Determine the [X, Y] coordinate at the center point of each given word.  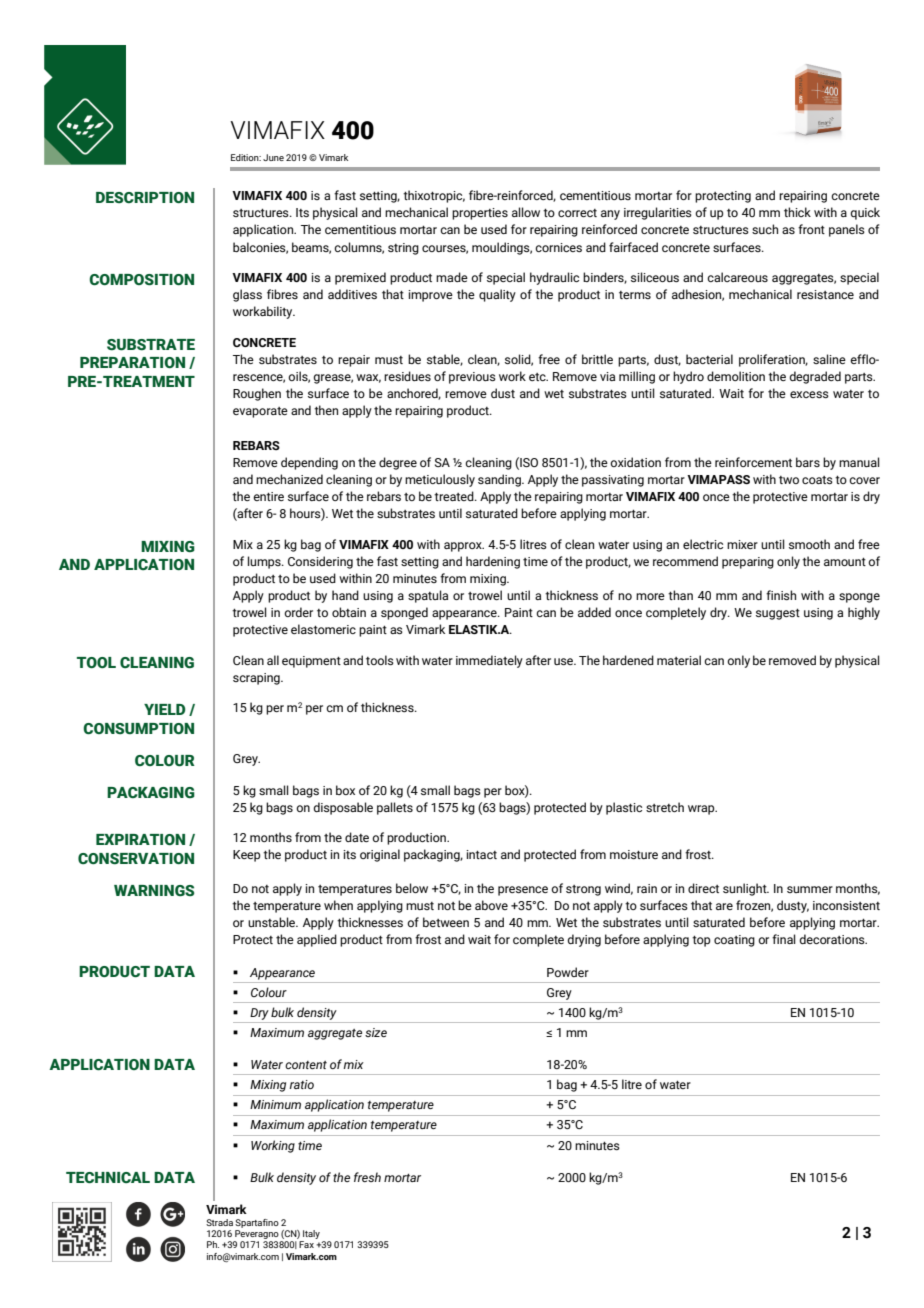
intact [481, 854]
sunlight [746, 889]
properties [480, 214]
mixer [742, 544]
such [765, 229]
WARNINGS [154, 891]
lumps [265, 562]
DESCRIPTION [145, 198]
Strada [219, 1222]
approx [464, 547]
